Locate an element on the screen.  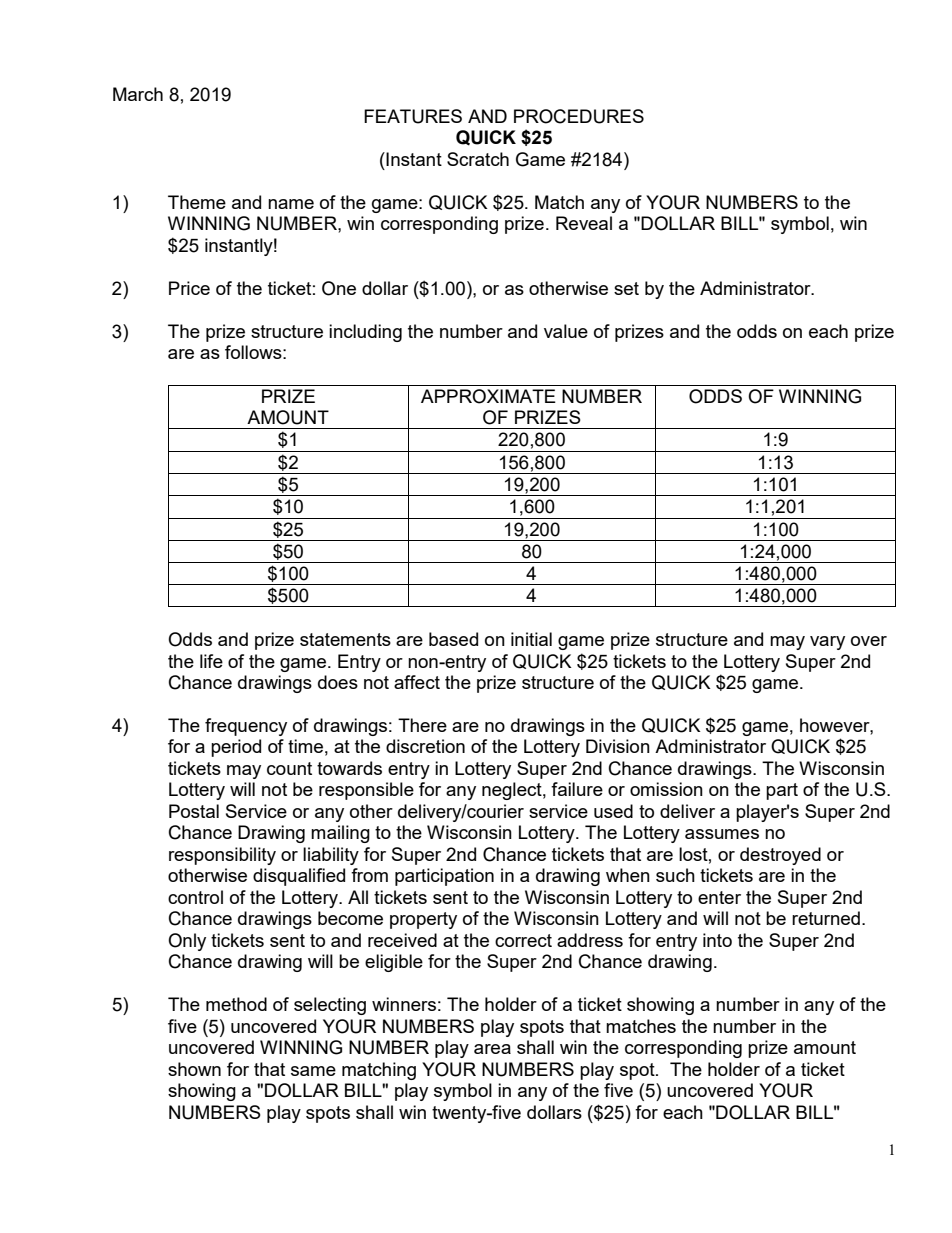
omission is located at coordinates (666, 789).
